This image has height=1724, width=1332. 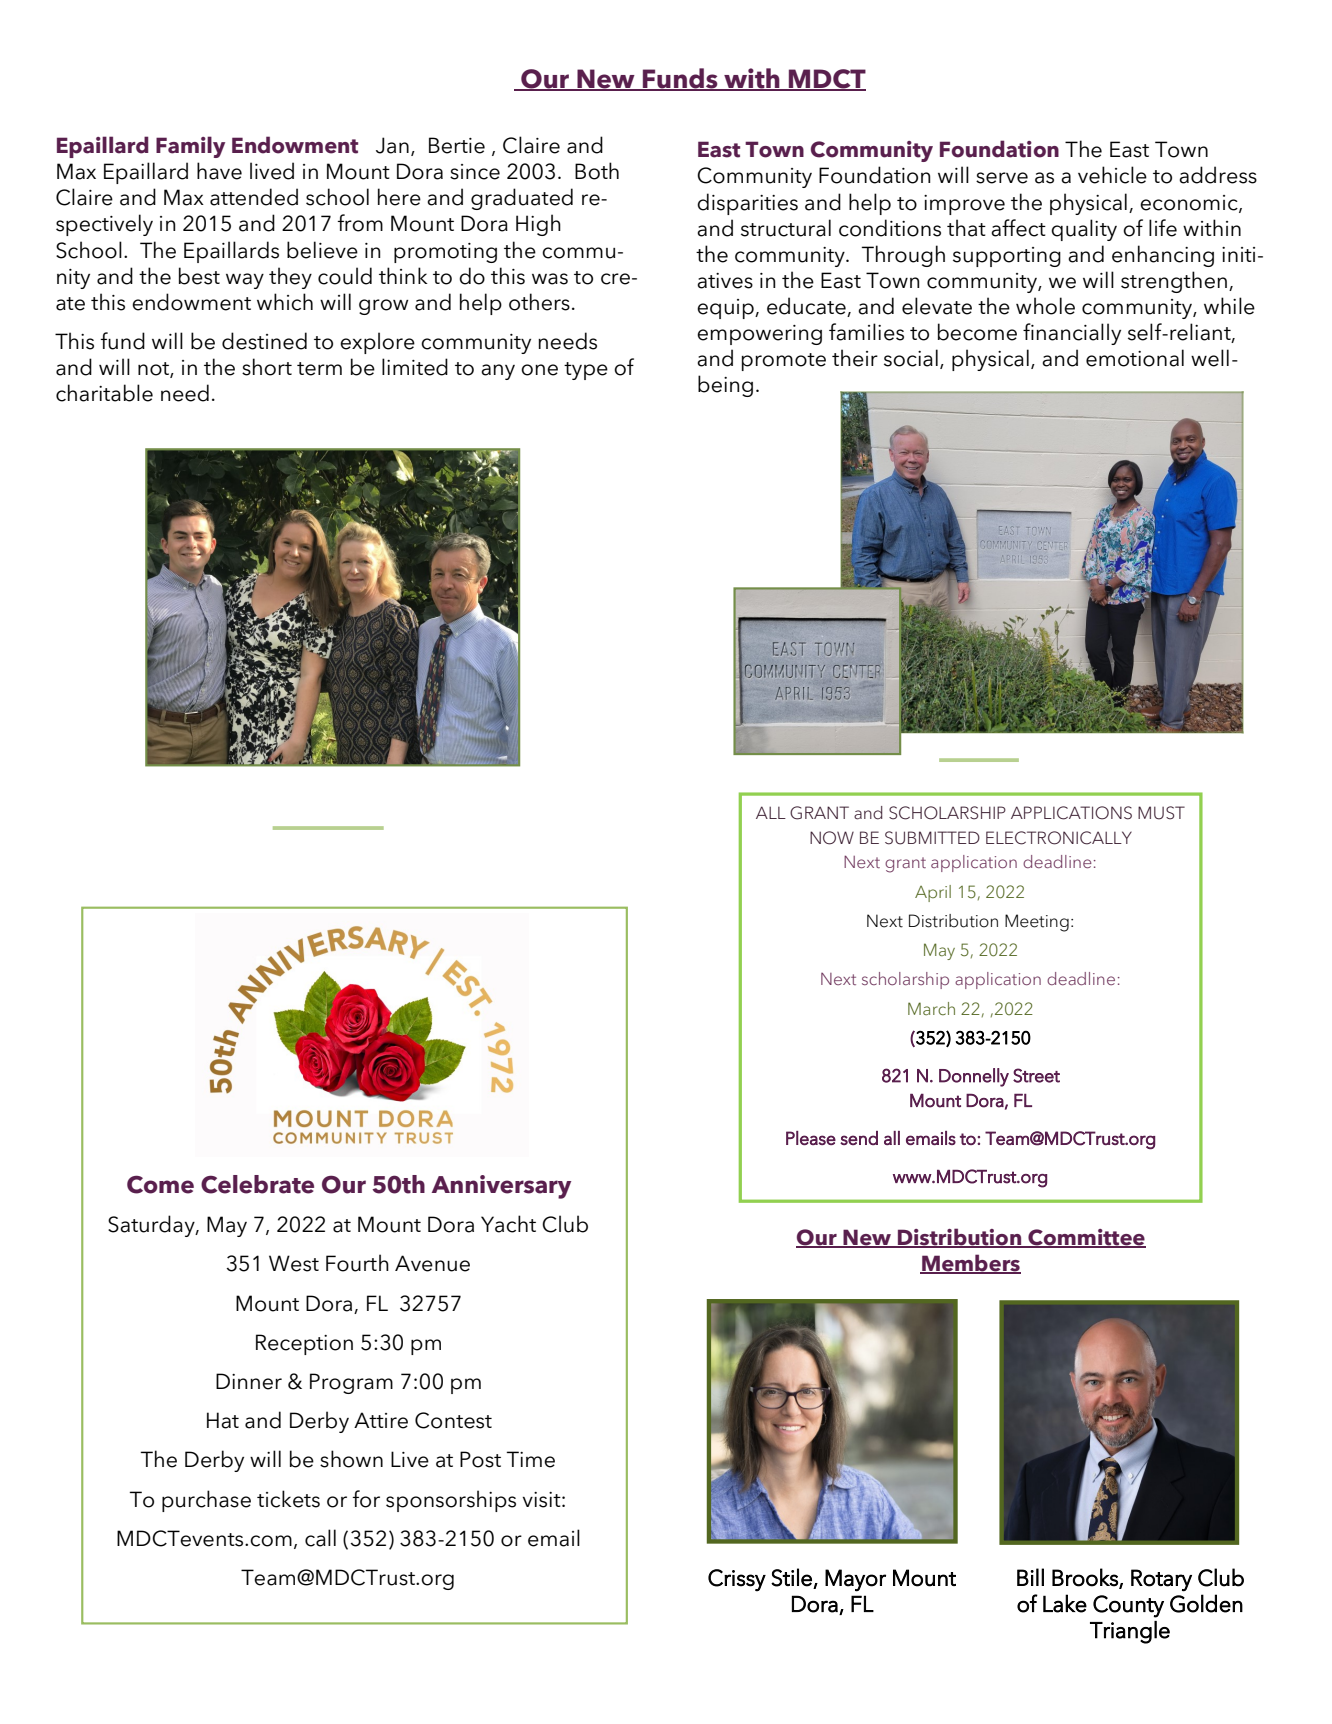 I want to click on Both, so click(x=597, y=171).
